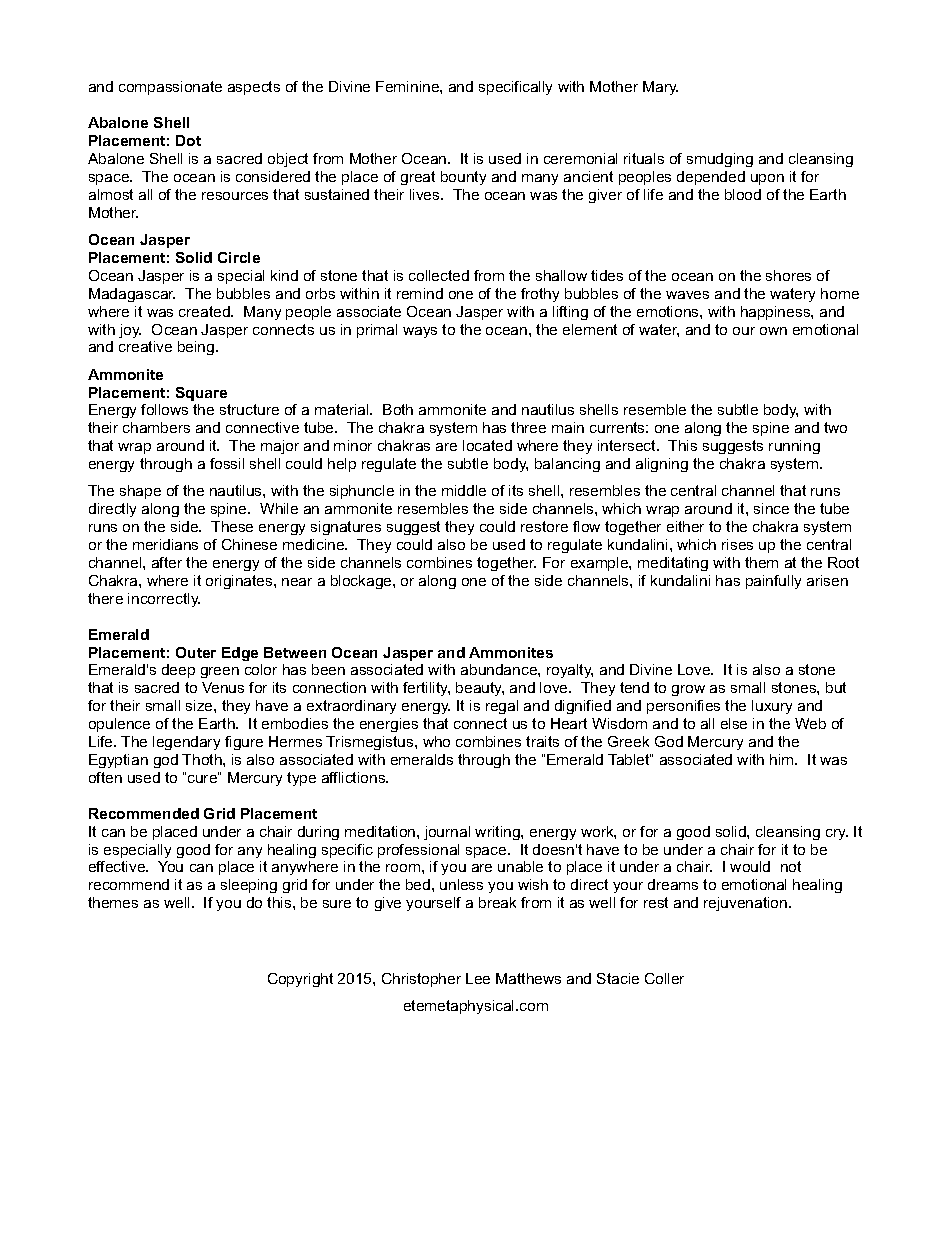  Describe the element at coordinates (772, 707) in the page. I see `luxury` at that location.
